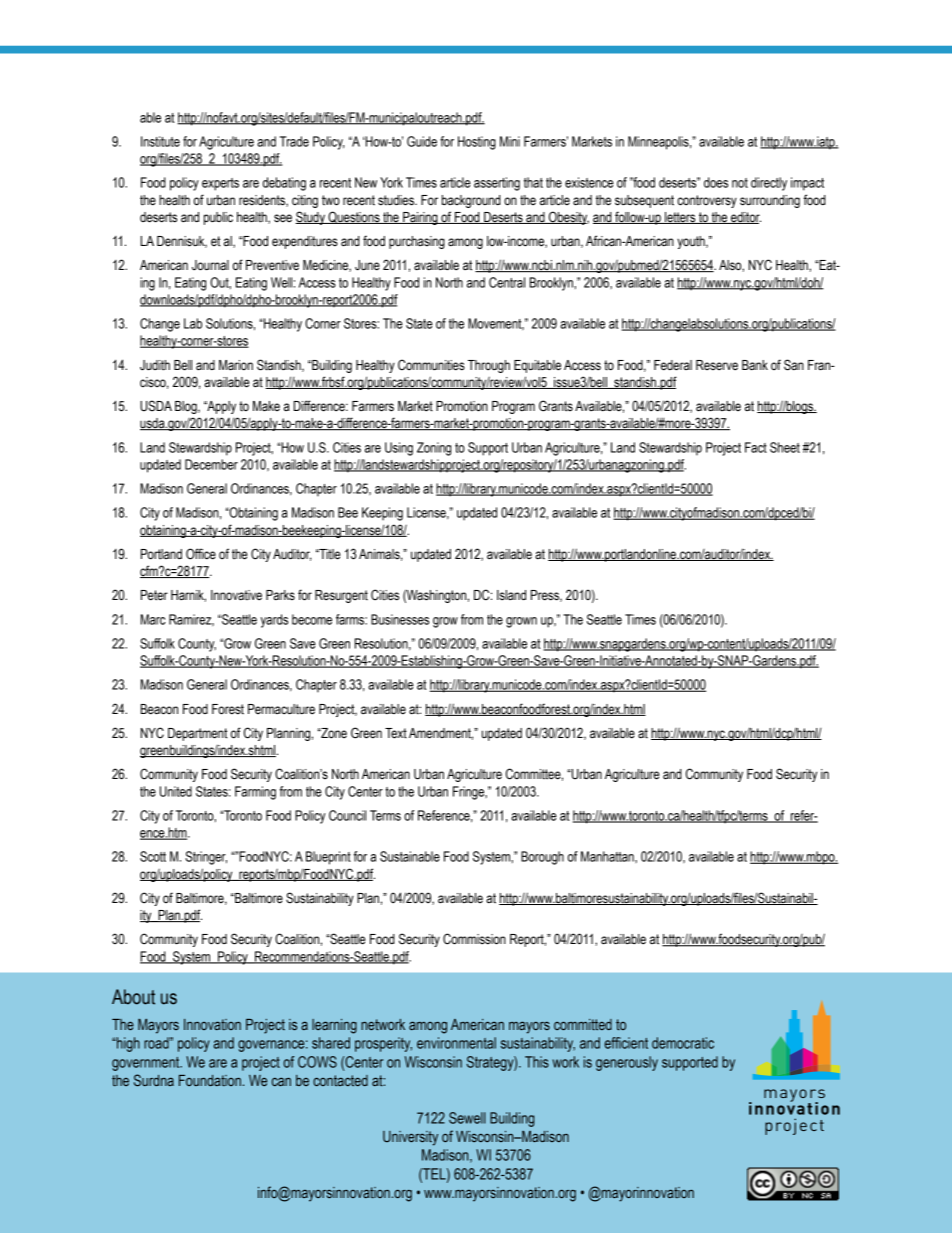 The image size is (952, 1233). What do you see at coordinates (497, 184) in the screenshot?
I see `asserting` at bounding box center [497, 184].
